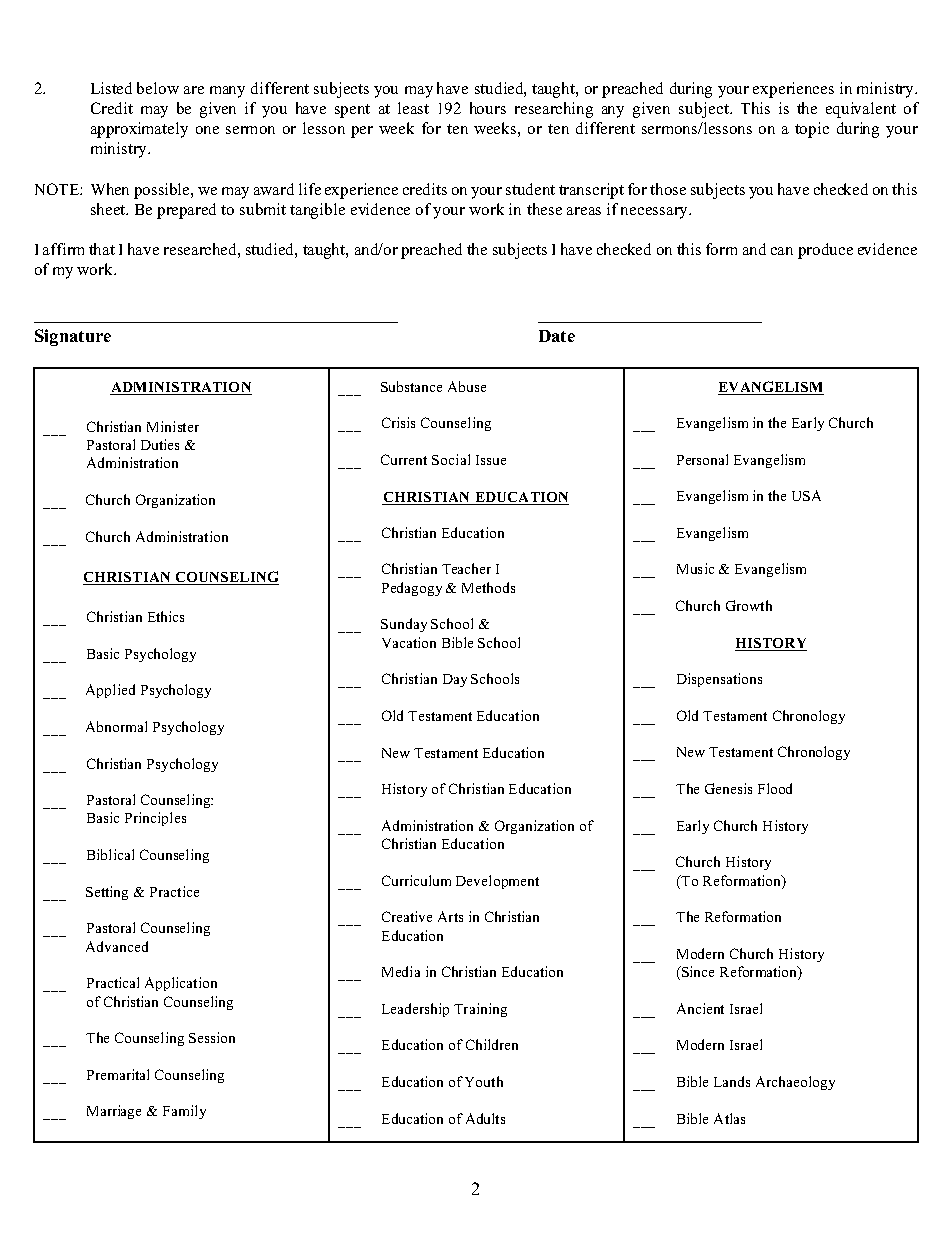 Image resolution: width=952 pixels, height=1233 pixels. Describe the element at coordinates (467, 386) in the screenshot. I see `Abuse` at that location.
